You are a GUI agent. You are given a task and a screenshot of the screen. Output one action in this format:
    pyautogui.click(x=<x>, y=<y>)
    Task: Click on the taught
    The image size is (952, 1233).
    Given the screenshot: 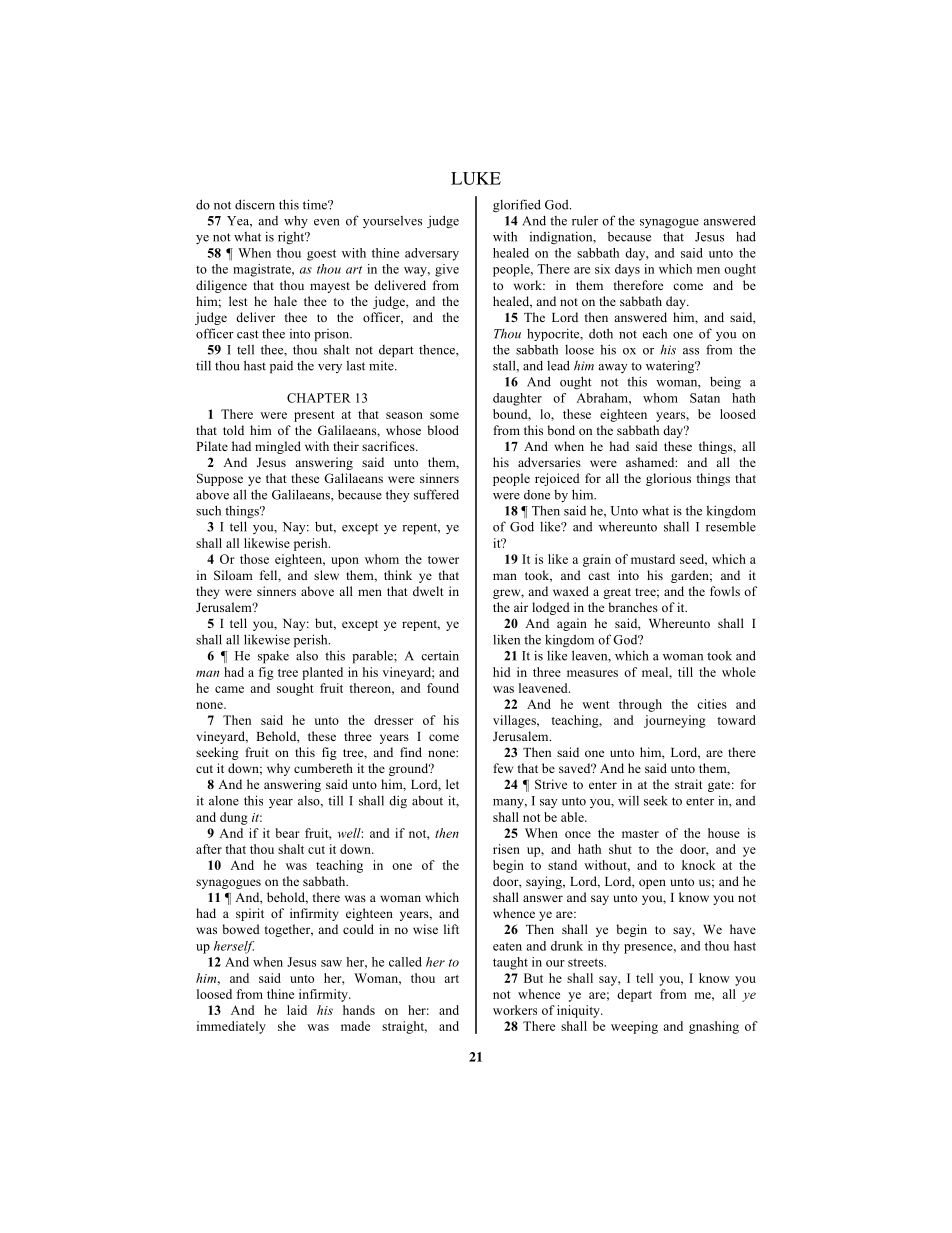 What is the action you would take?
    pyautogui.click(x=510, y=963)
